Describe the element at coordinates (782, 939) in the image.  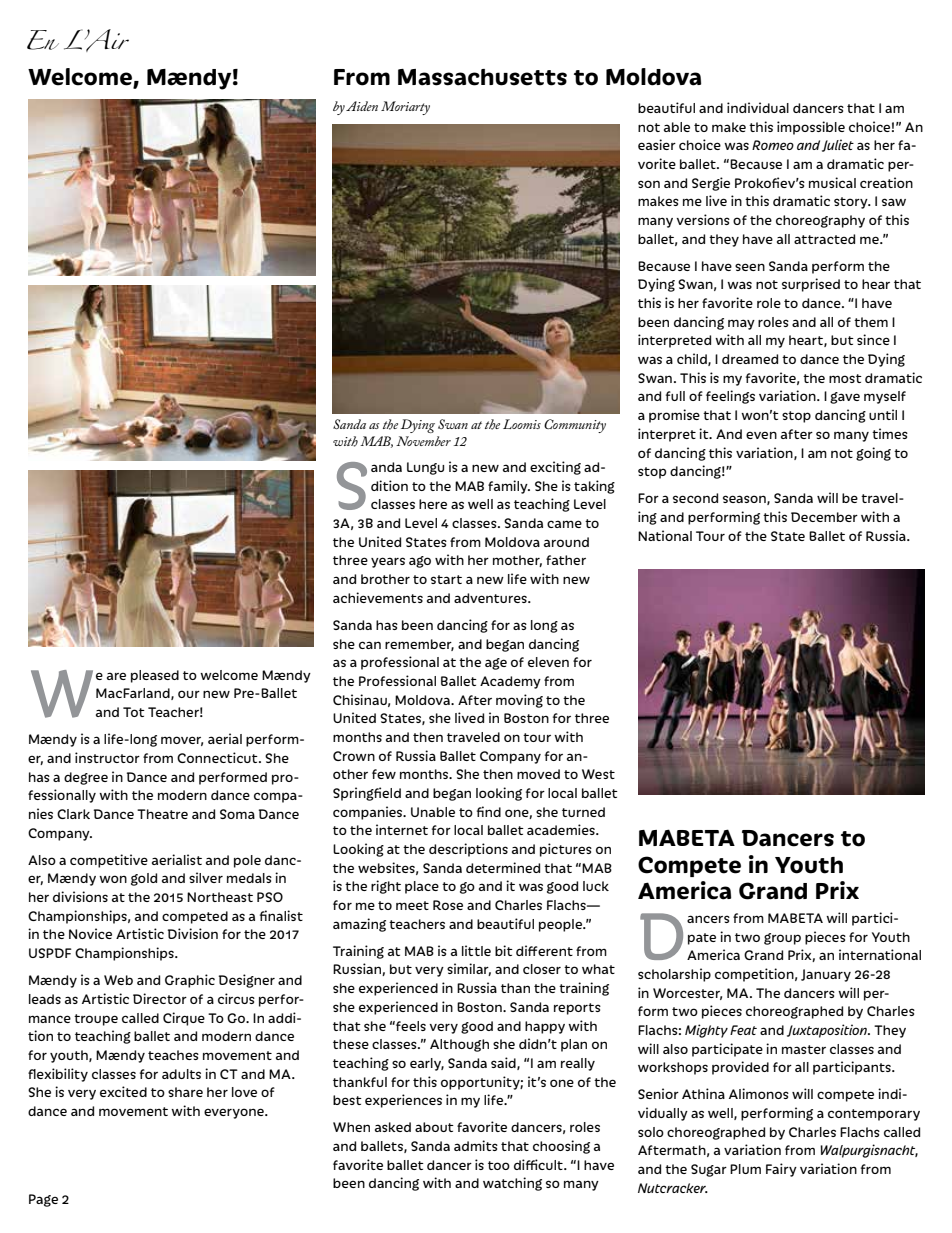
I see `group` at that location.
